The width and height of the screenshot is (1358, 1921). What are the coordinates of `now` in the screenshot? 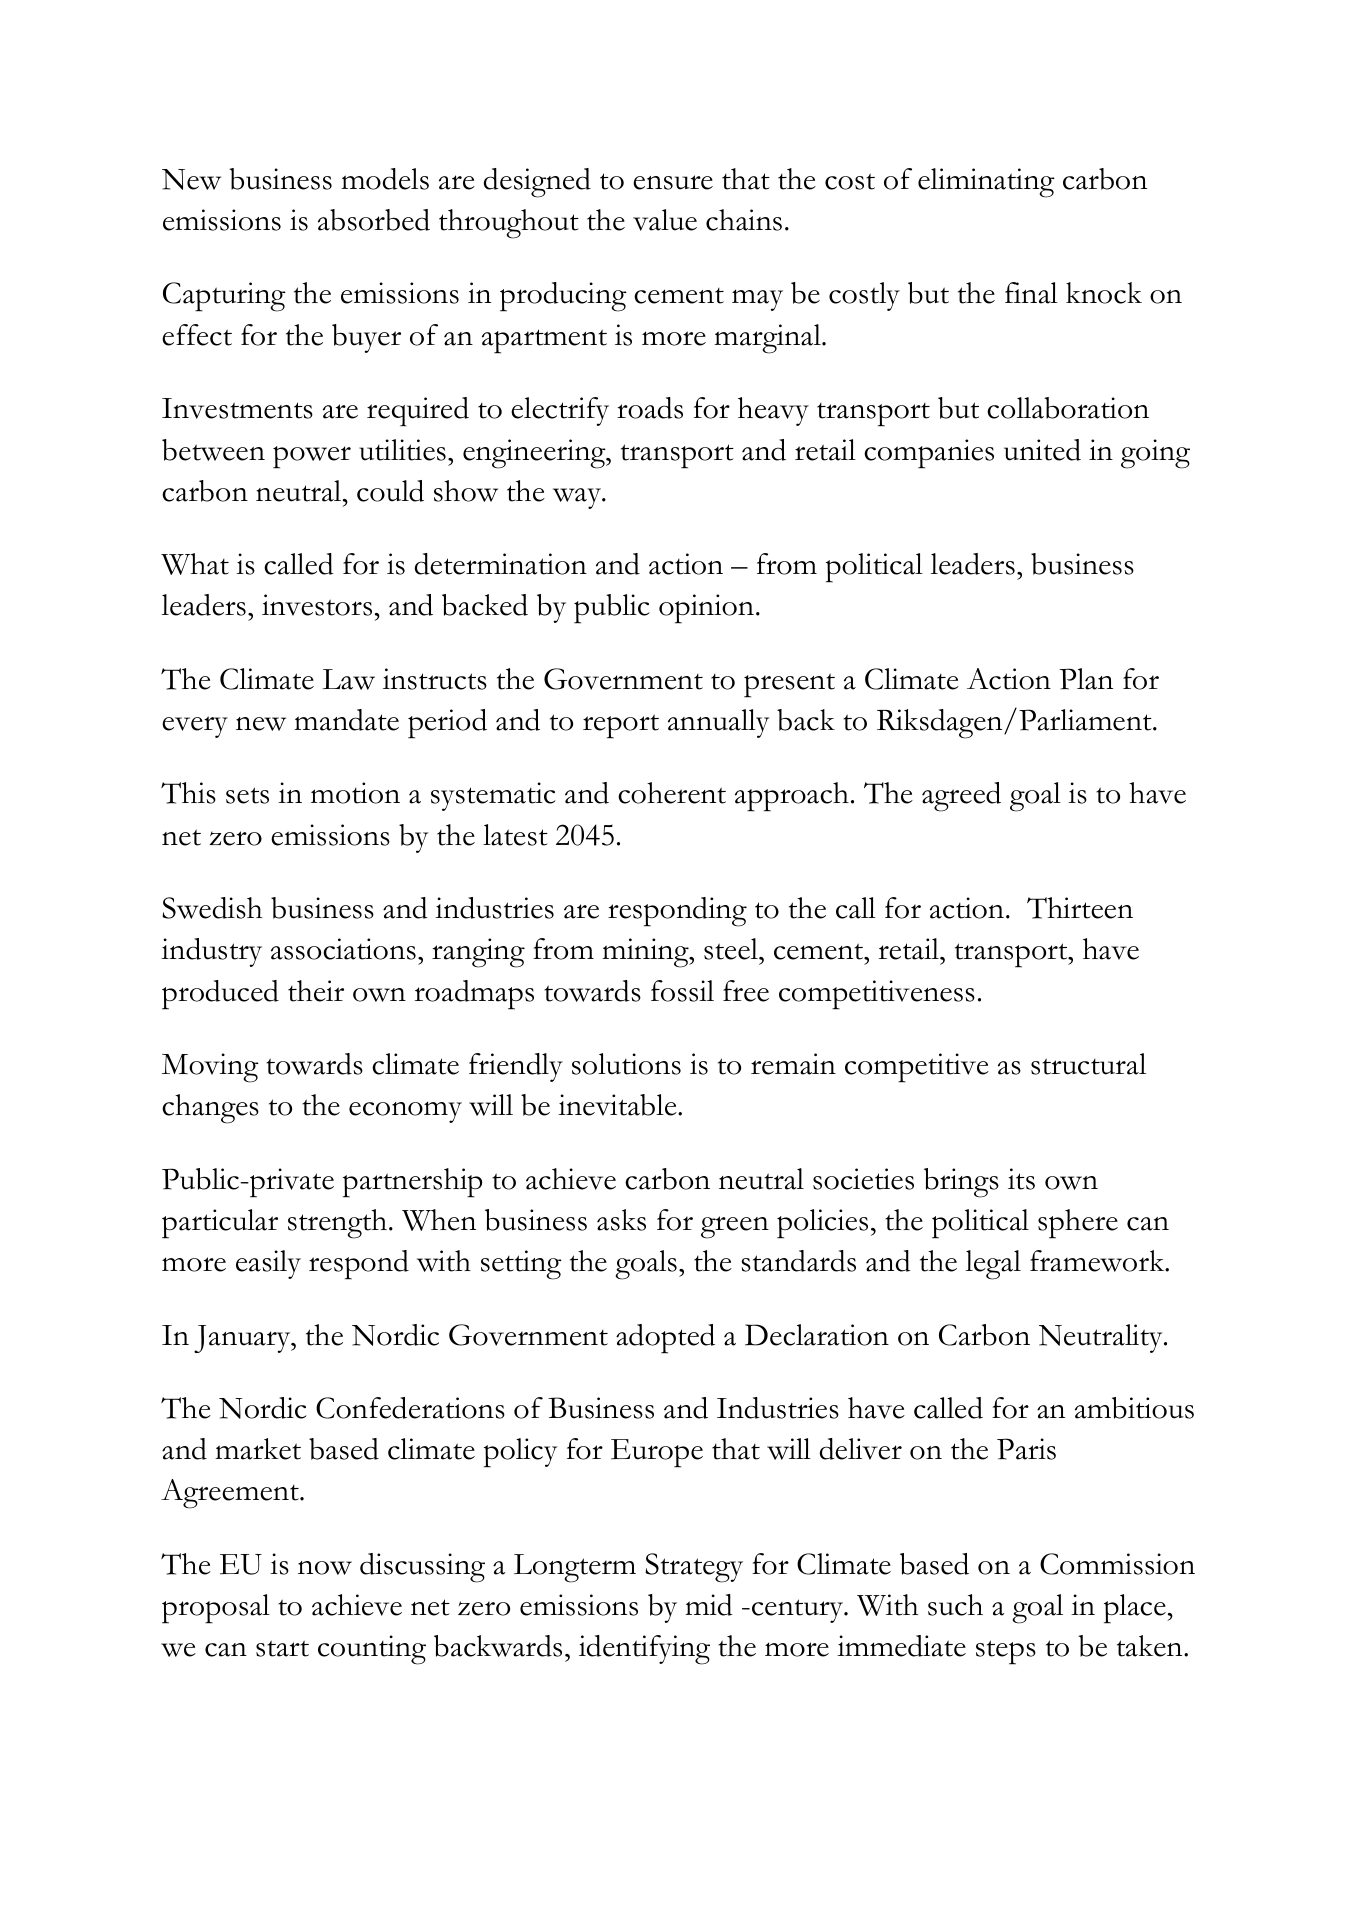 It's located at (325, 1568).
